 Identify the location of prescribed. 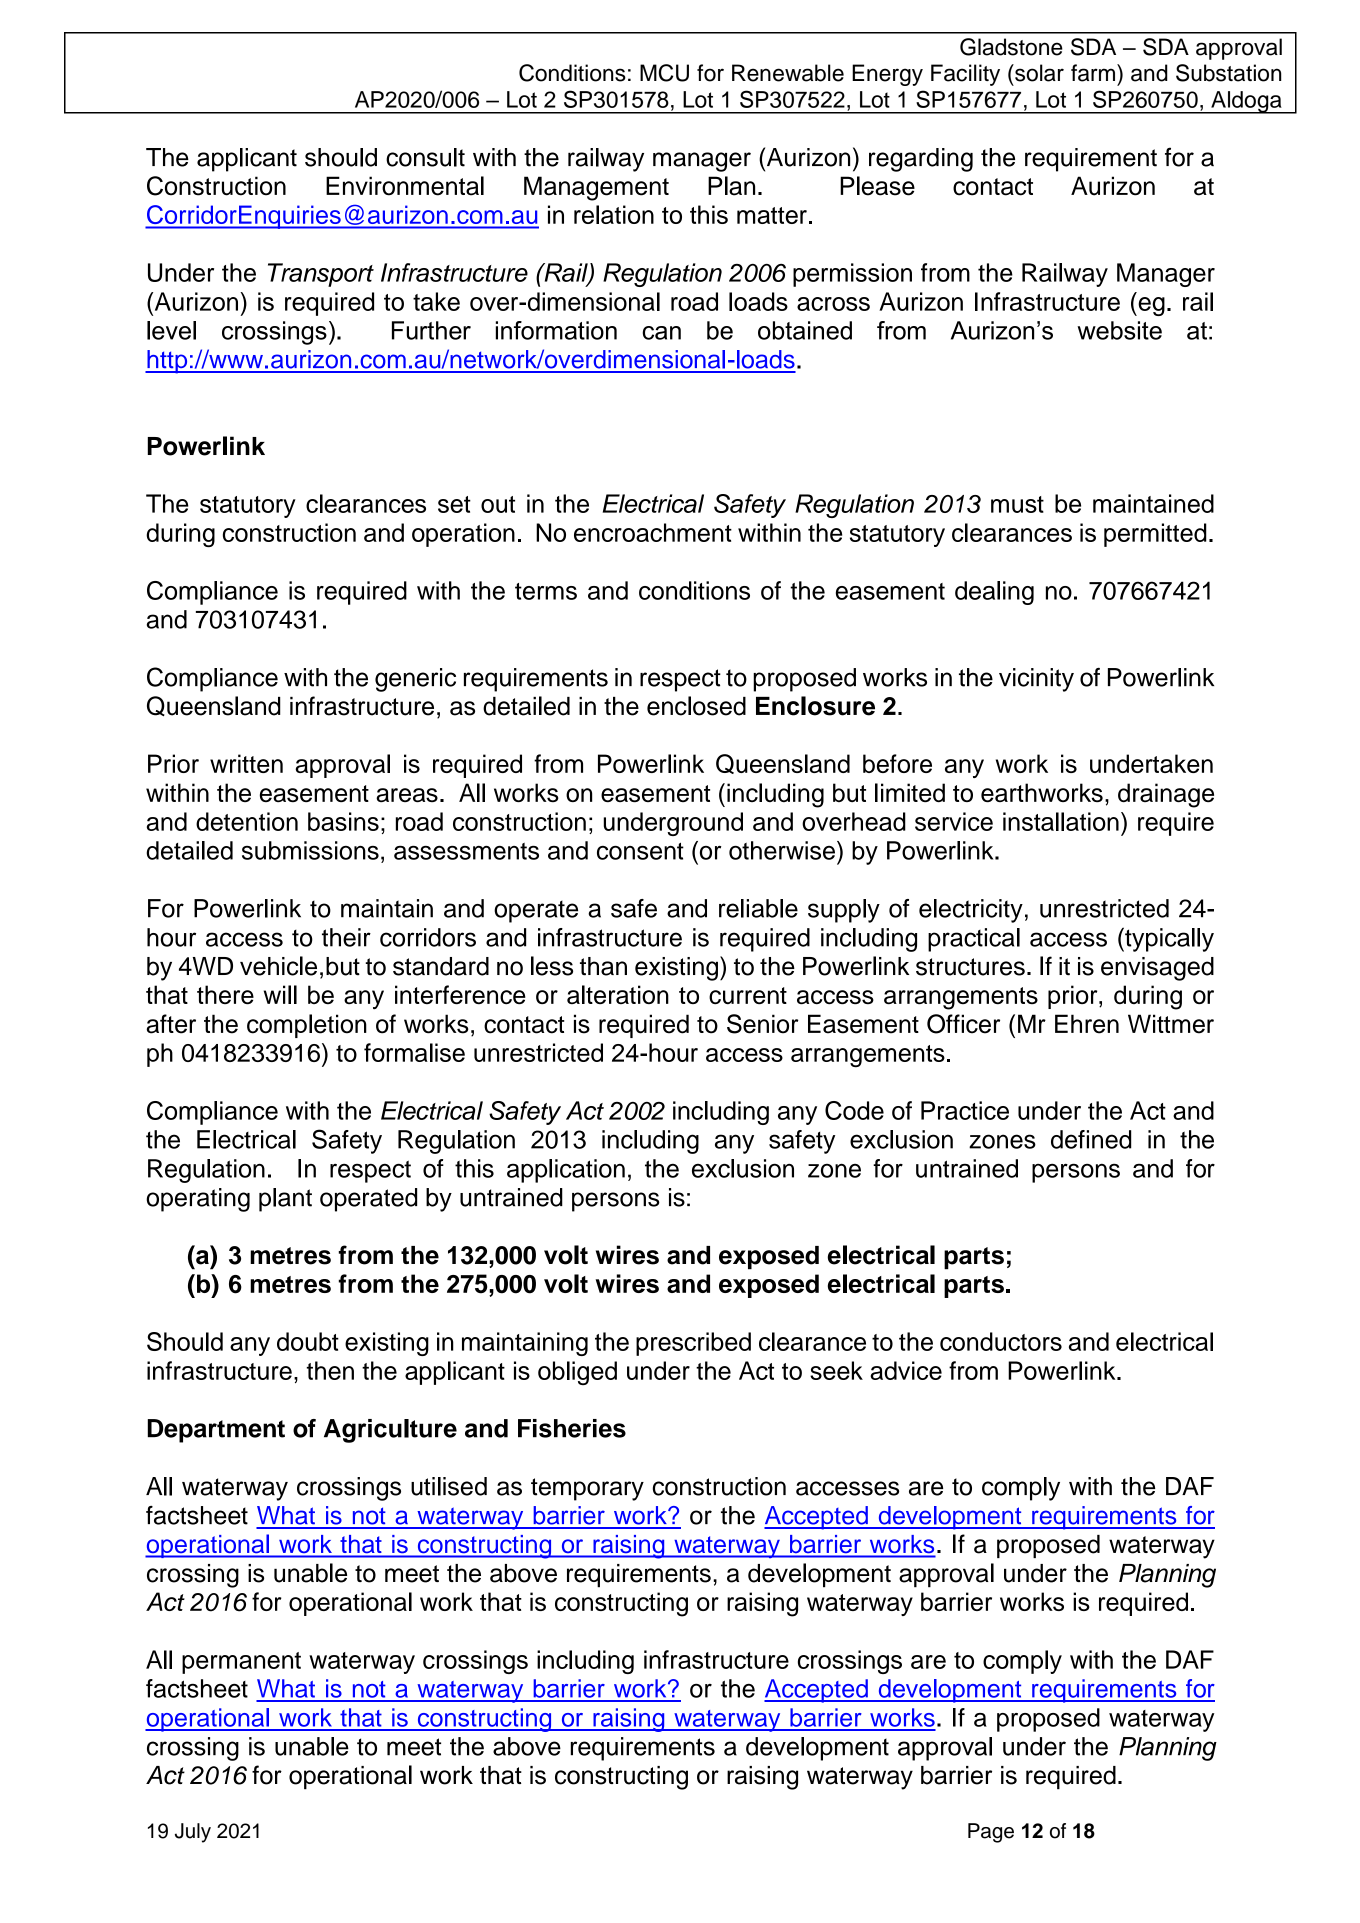
(693, 1344).
